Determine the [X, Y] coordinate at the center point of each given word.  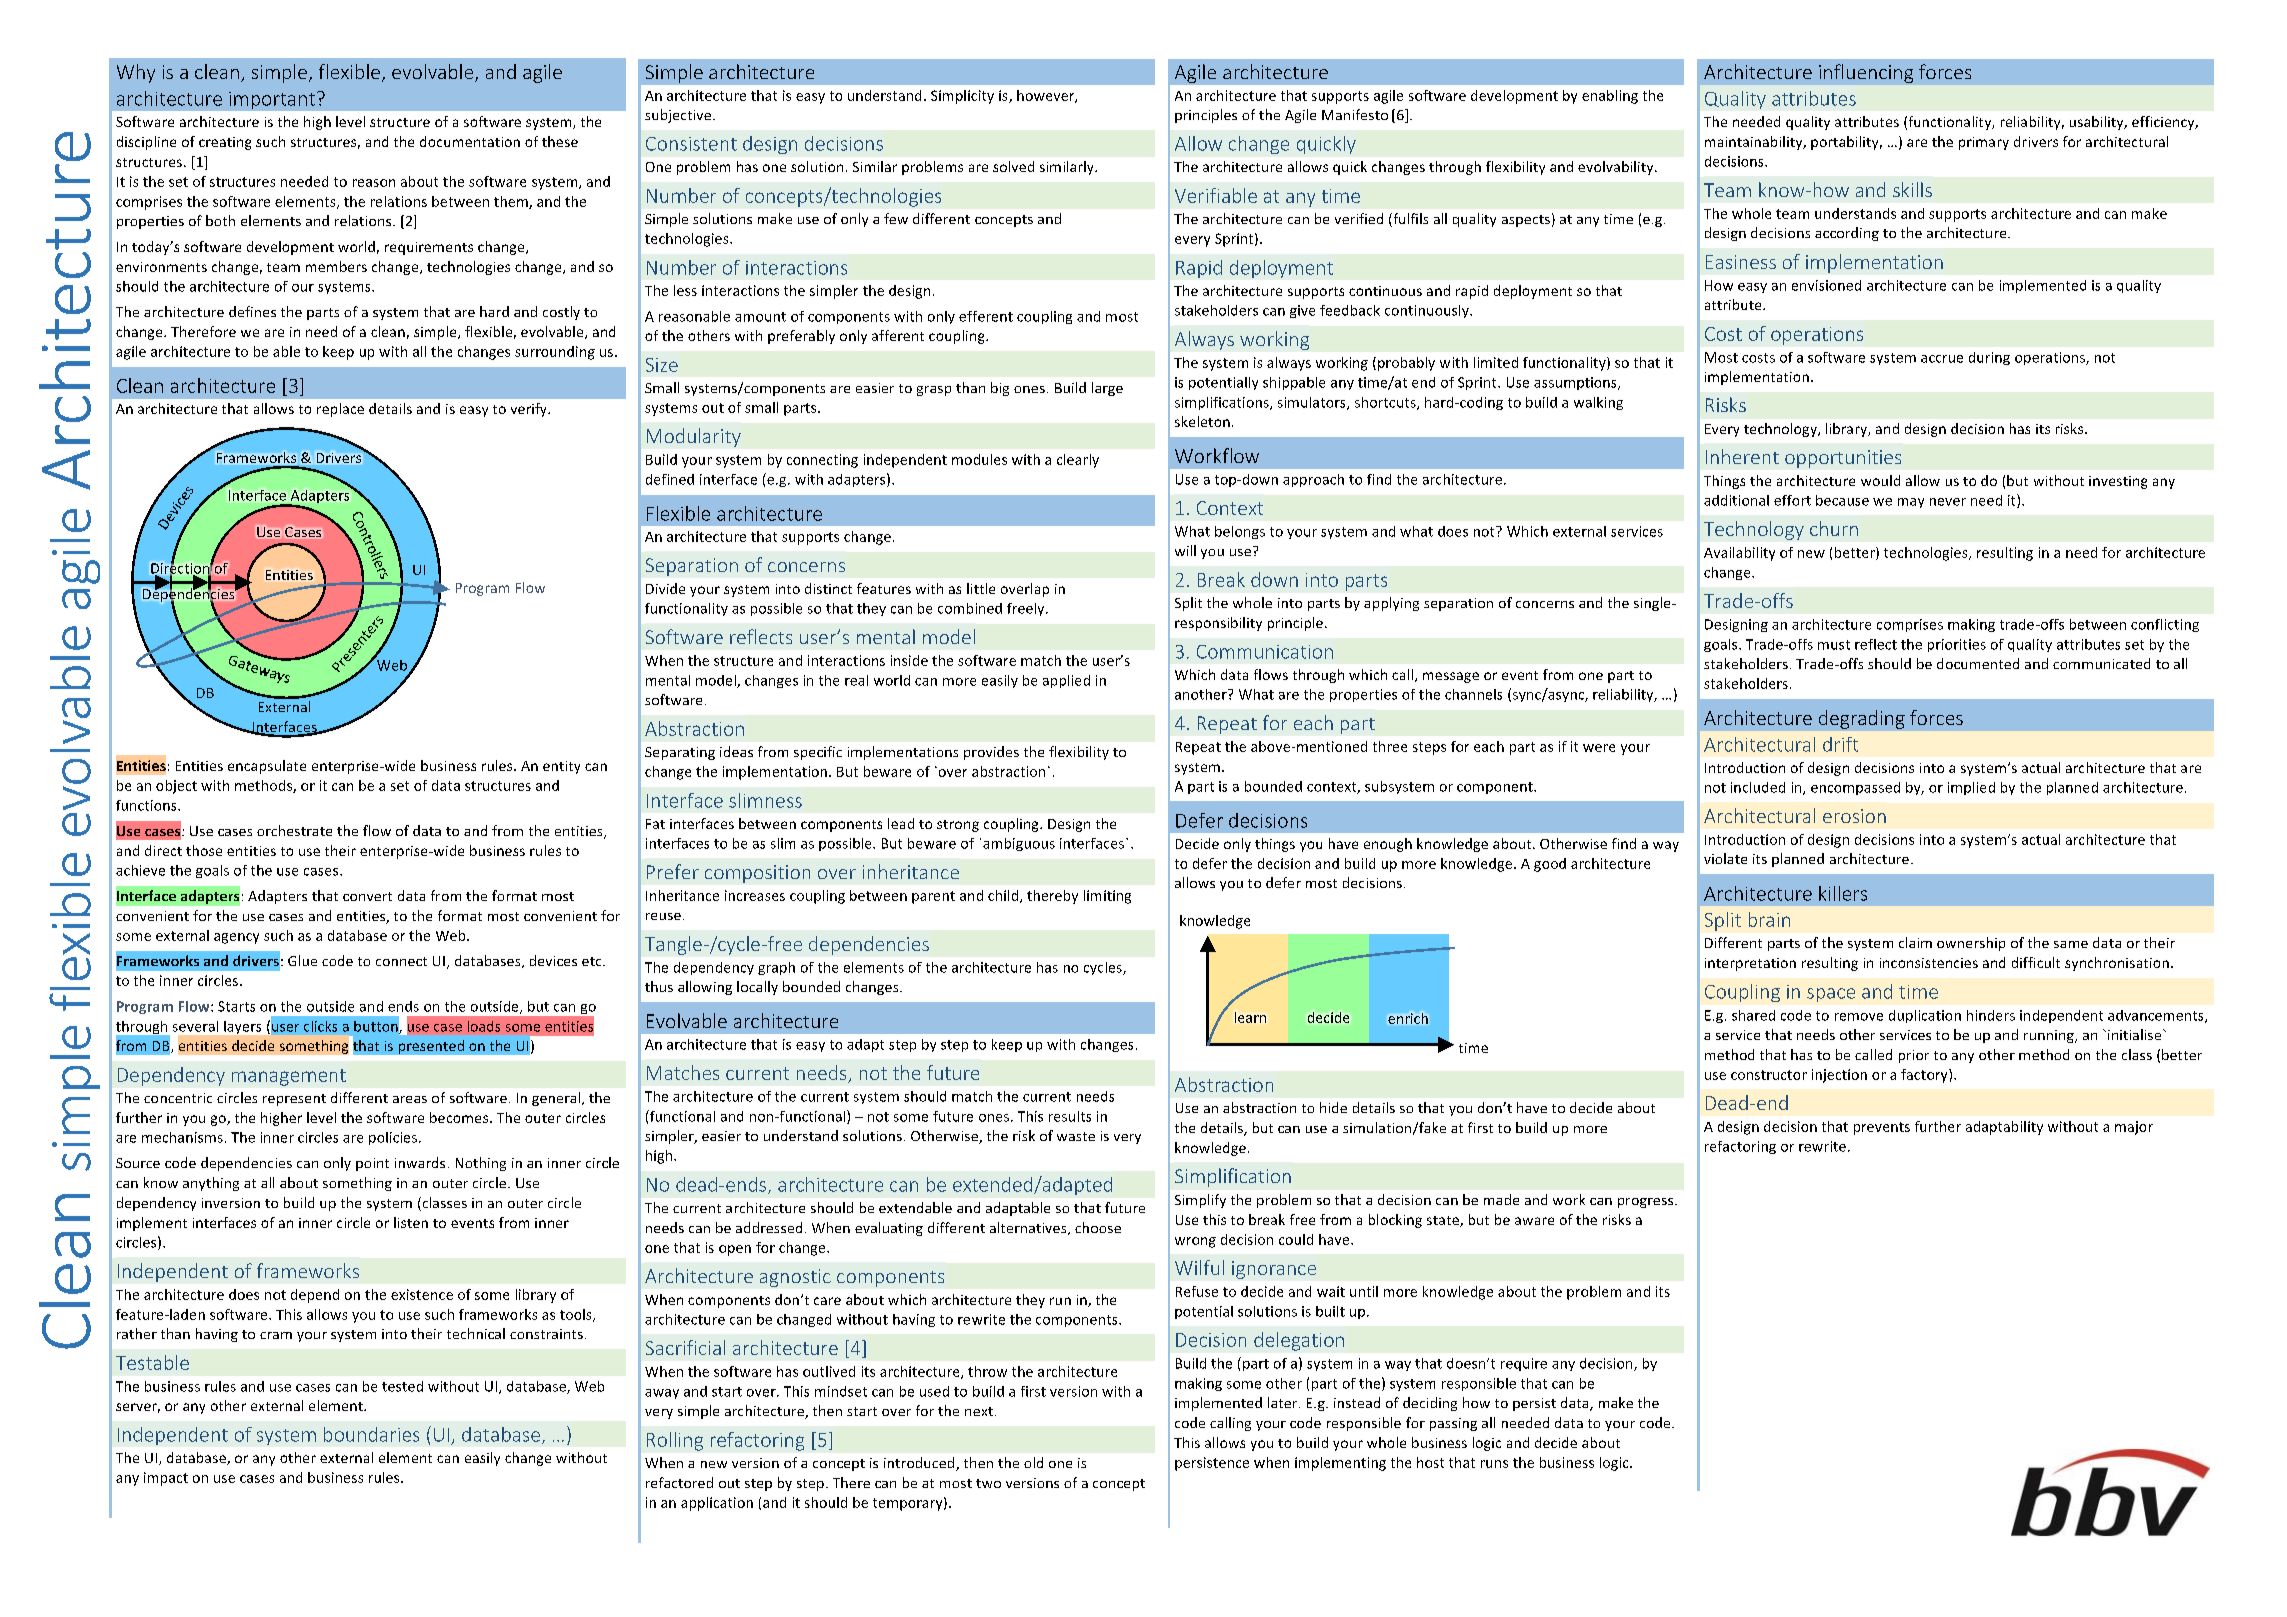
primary [1984, 143]
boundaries [371, 1434]
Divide [665, 588]
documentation [470, 141]
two [988, 1483]
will [1185, 550]
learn [1250, 1017]
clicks [320, 1026]
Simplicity [962, 97]
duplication [1925, 1016]
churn [1834, 528]
